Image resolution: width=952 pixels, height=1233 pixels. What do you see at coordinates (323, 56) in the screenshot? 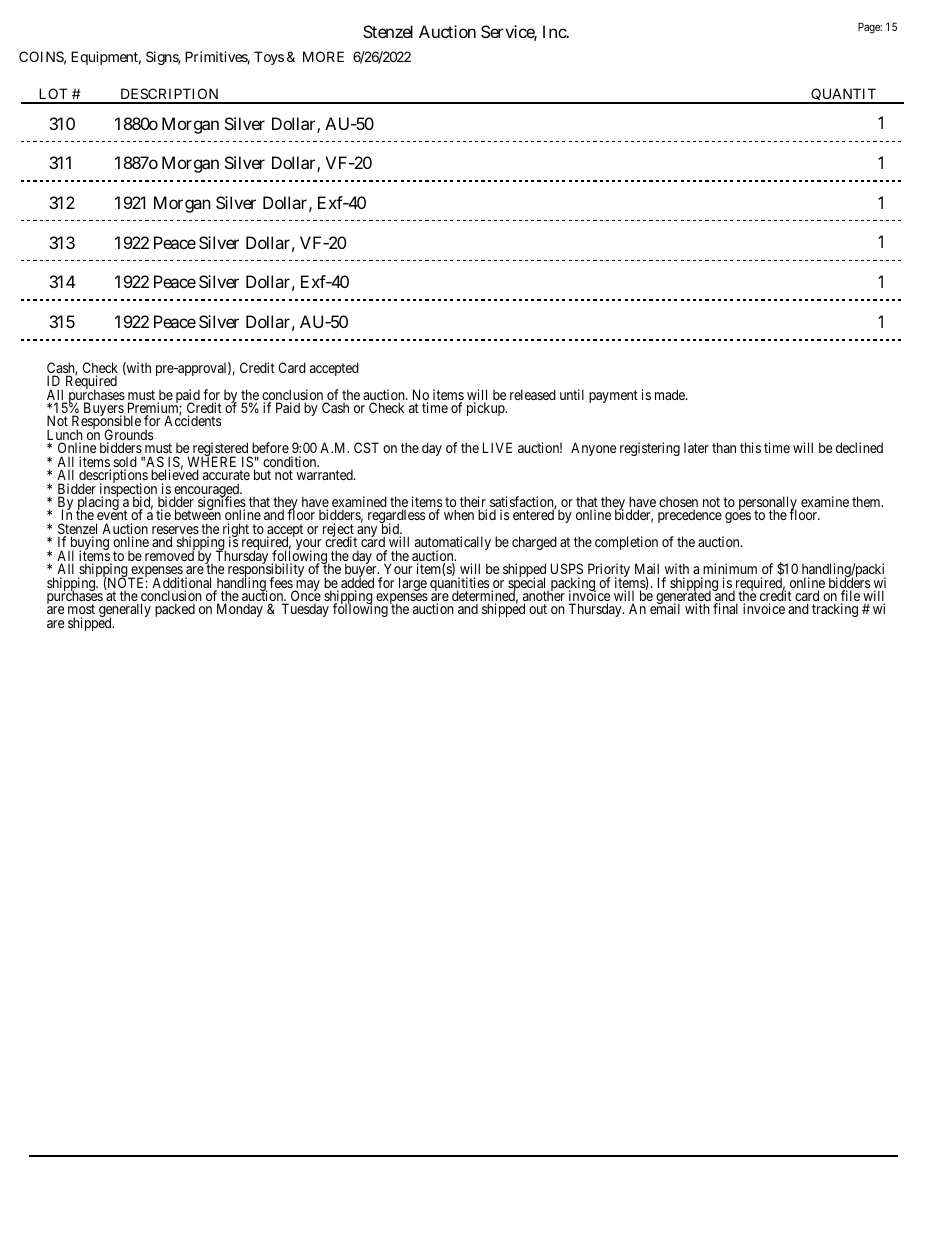
I see `MORE` at bounding box center [323, 56].
